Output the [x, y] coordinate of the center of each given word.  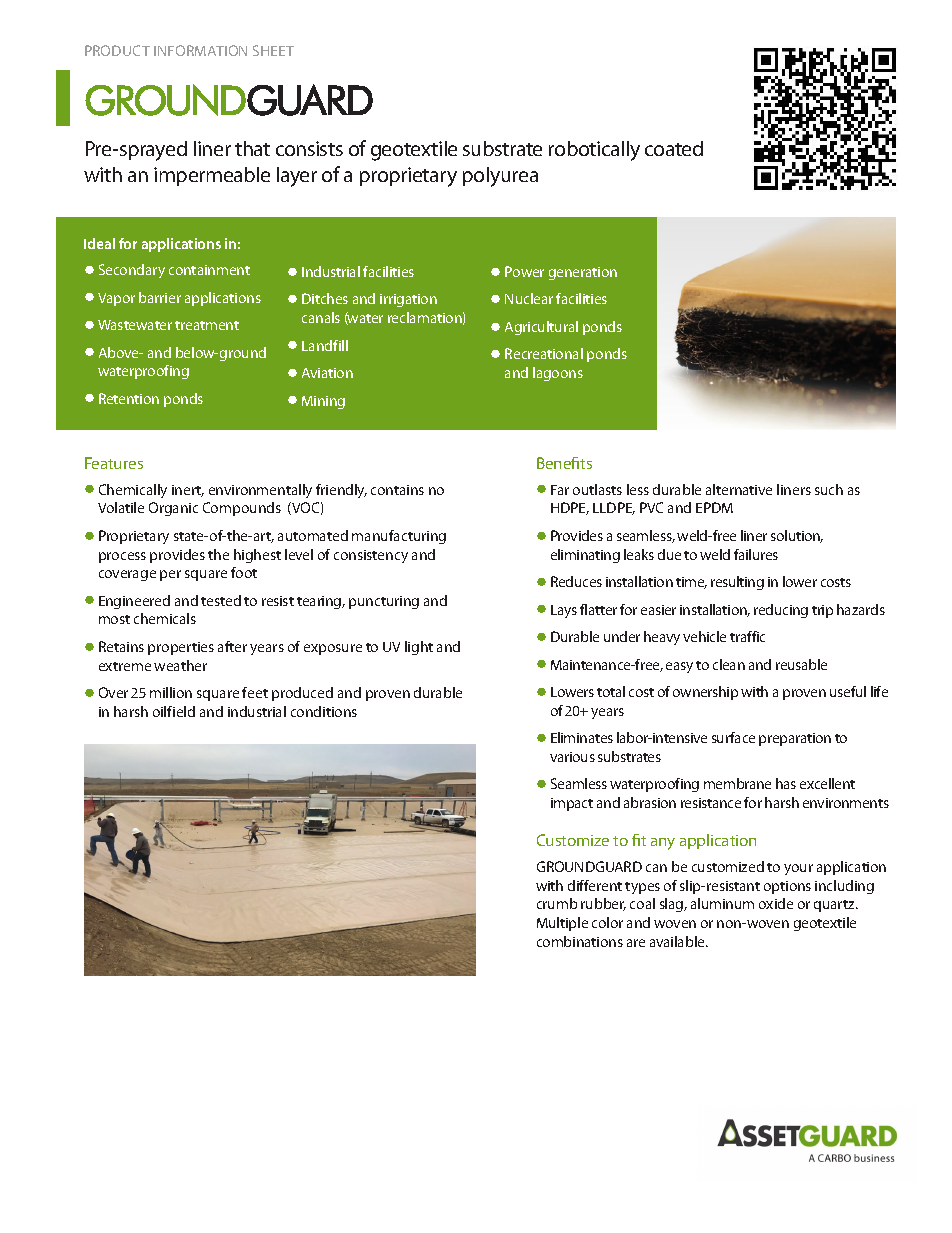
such [829, 489]
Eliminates [582, 737]
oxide [776, 903]
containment [209, 270]
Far [560, 490]
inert [188, 491]
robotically [594, 151]
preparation [795, 739]
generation [583, 273]
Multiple [562, 924]
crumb [557, 903]
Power [524, 271]
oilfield [174, 711]
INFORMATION [200, 50]
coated [674, 148]
